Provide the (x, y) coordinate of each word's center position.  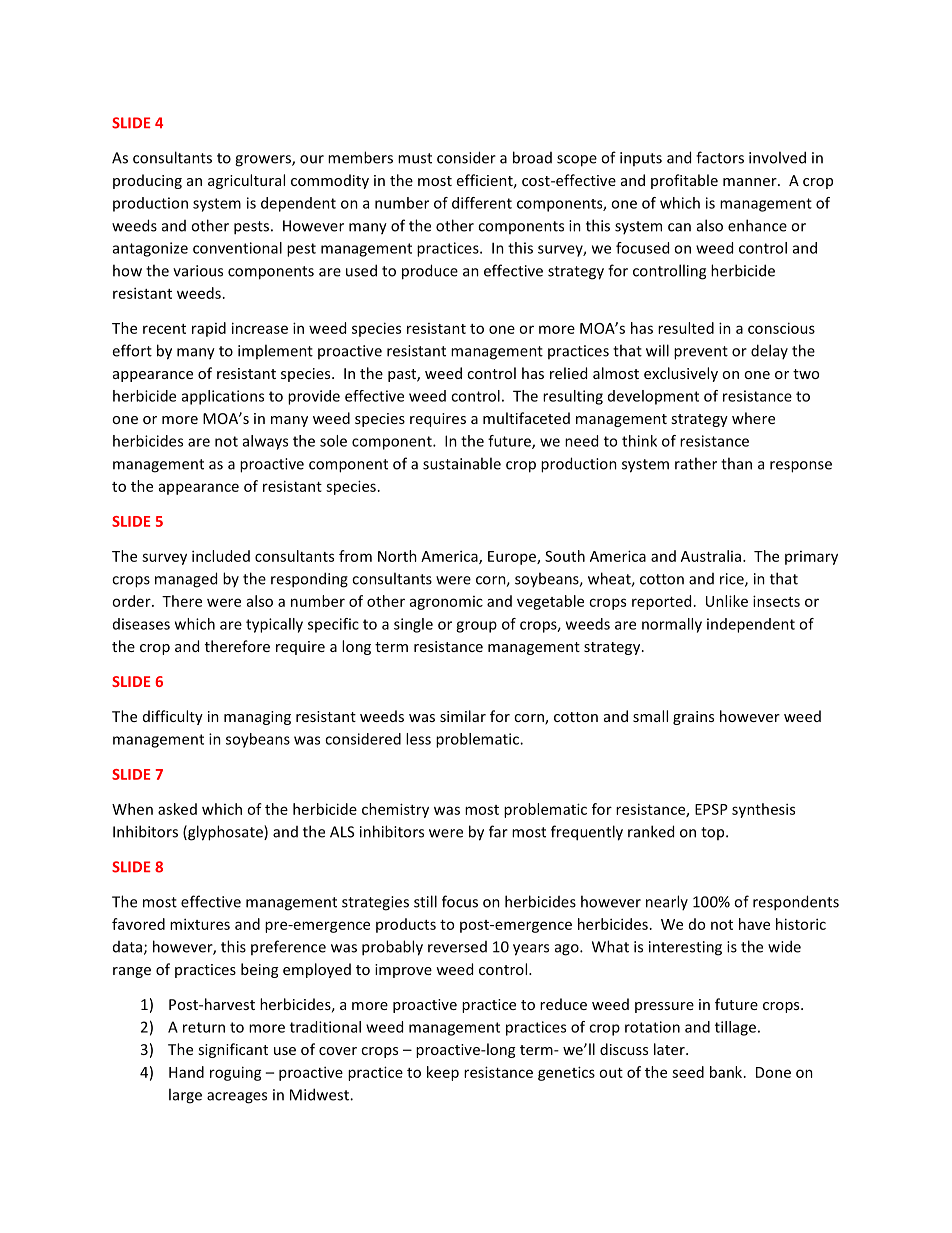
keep (443, 1073)
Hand (186, 1072)
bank (727, 1072)
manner (751, 182)
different (482, 203)
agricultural (246, 181)
